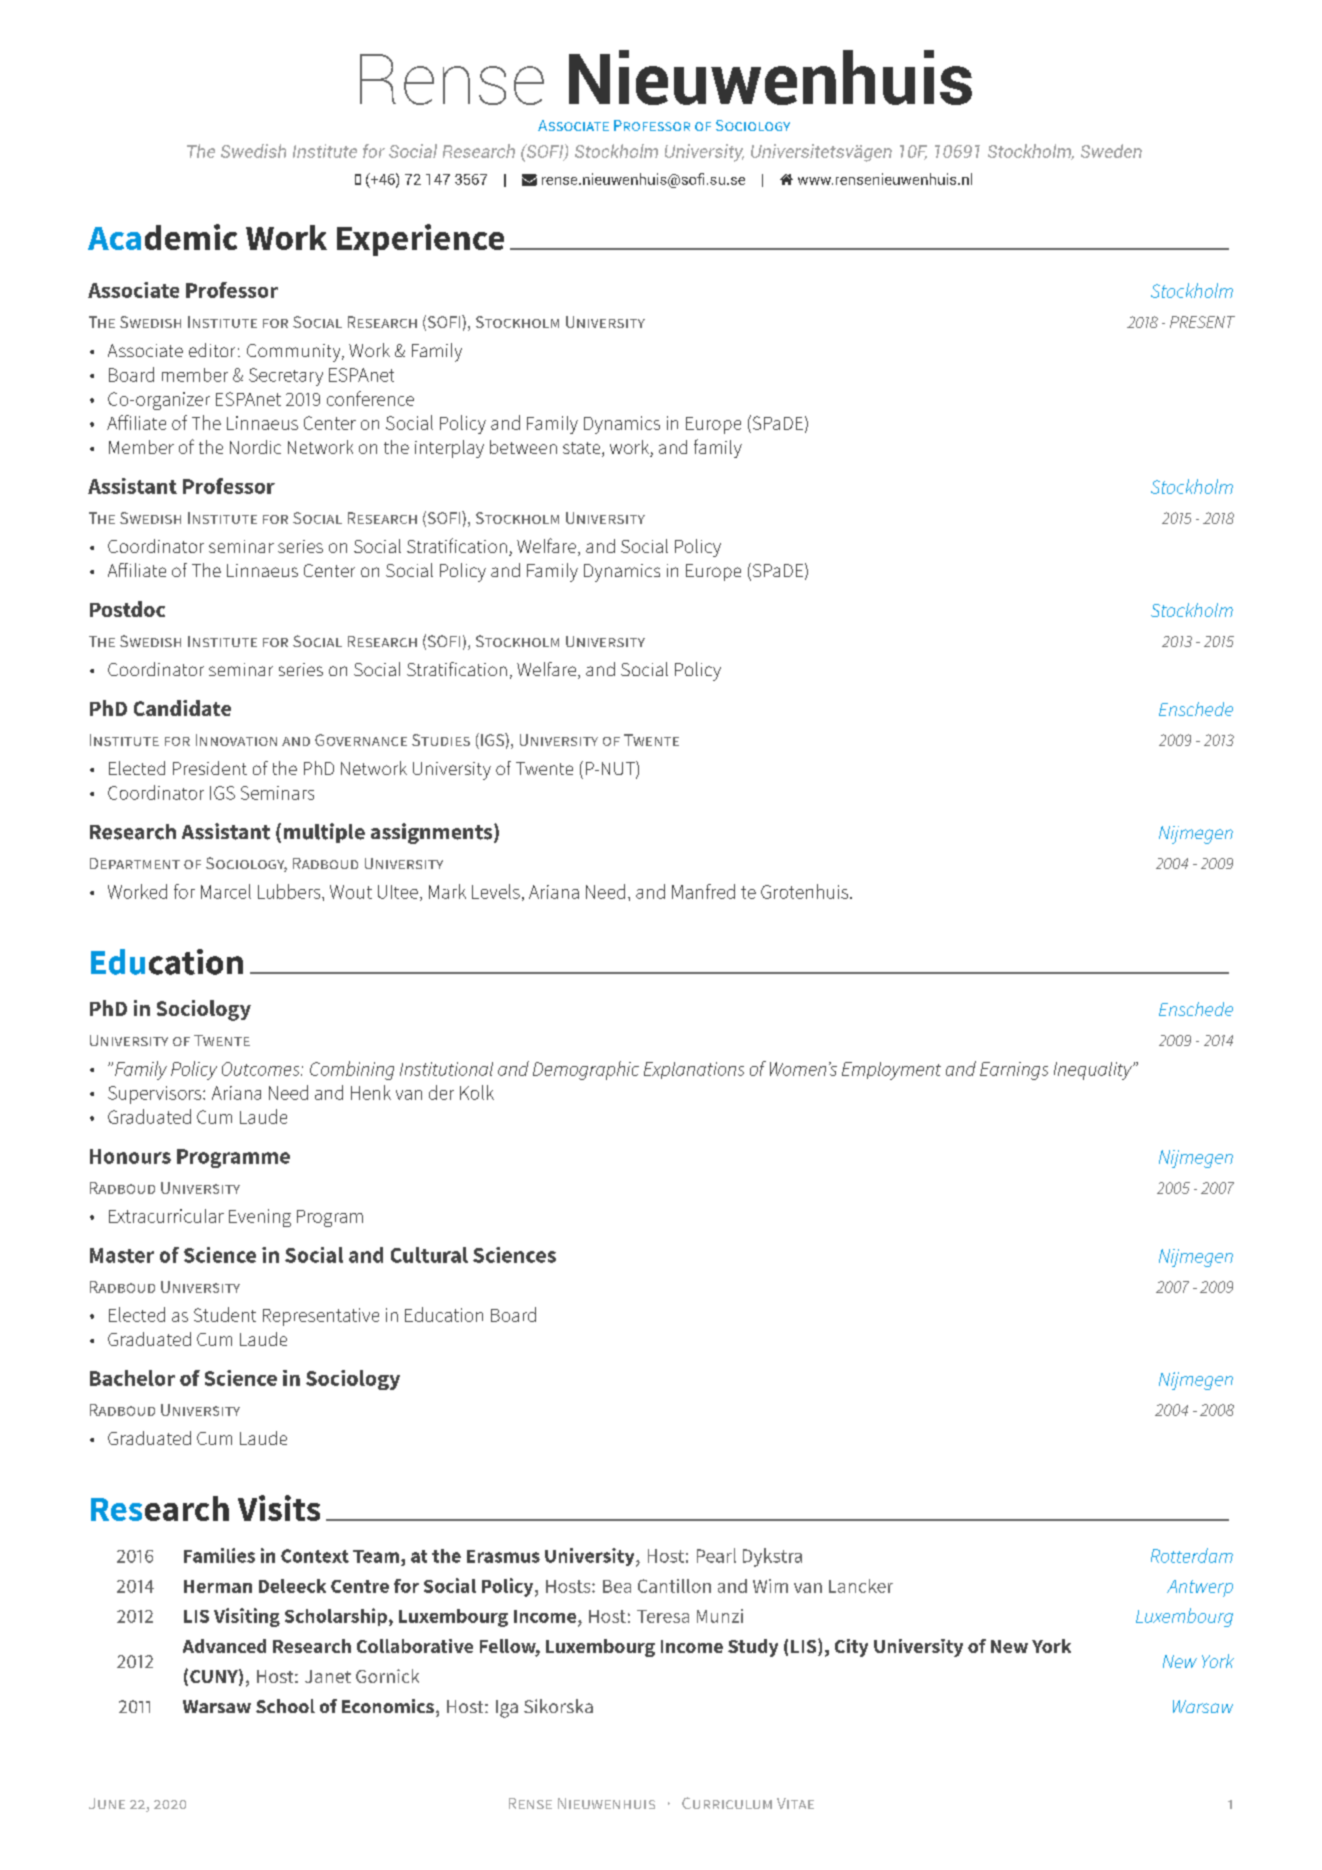 This screenshot has height=1870, width=1322. I want to click on Earnings, so click(1014, 1071).
